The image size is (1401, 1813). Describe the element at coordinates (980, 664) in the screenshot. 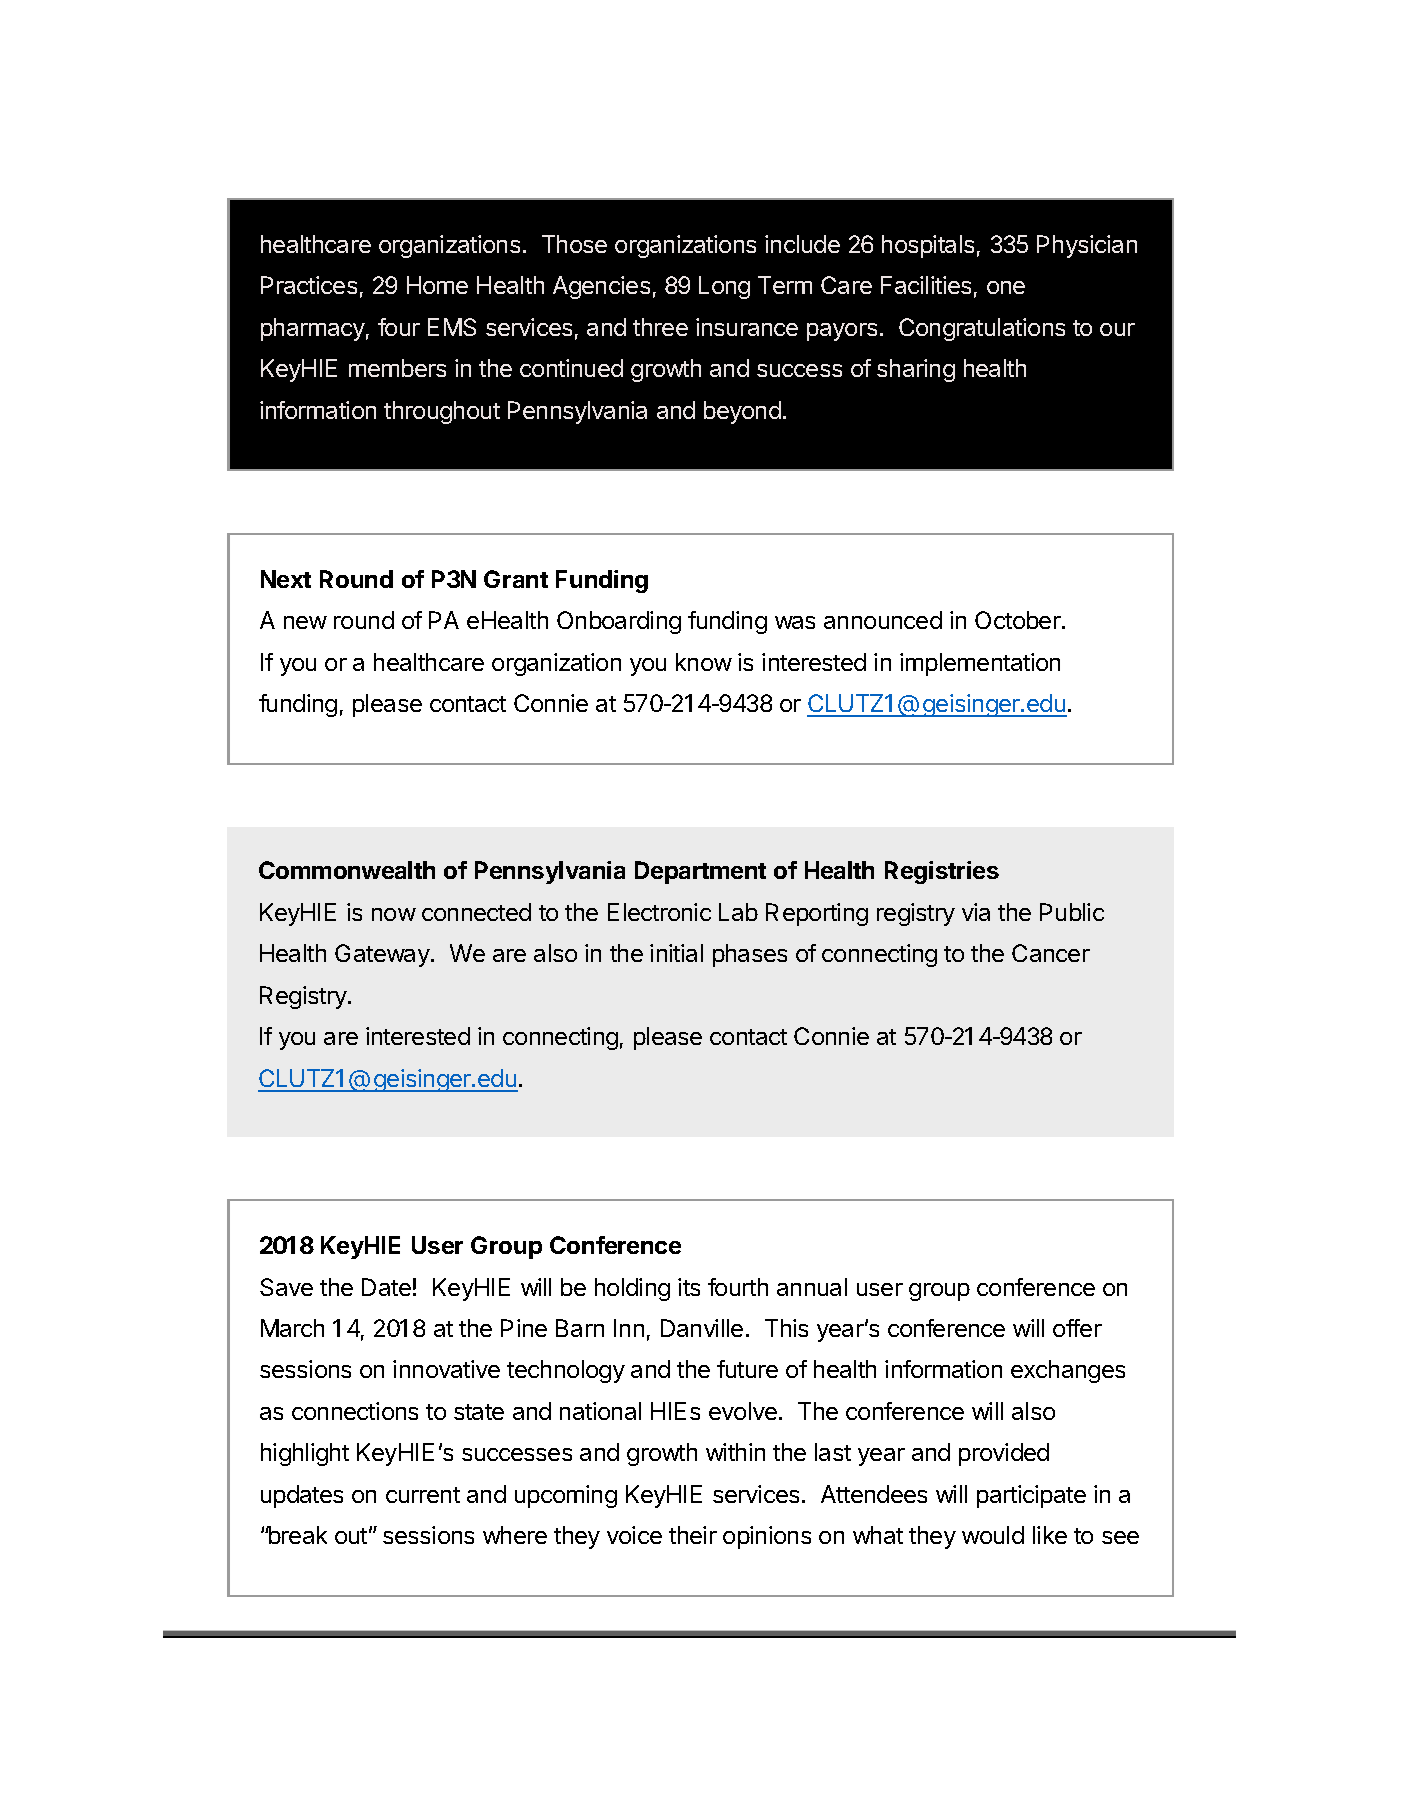

I see `implementation` at that location.
